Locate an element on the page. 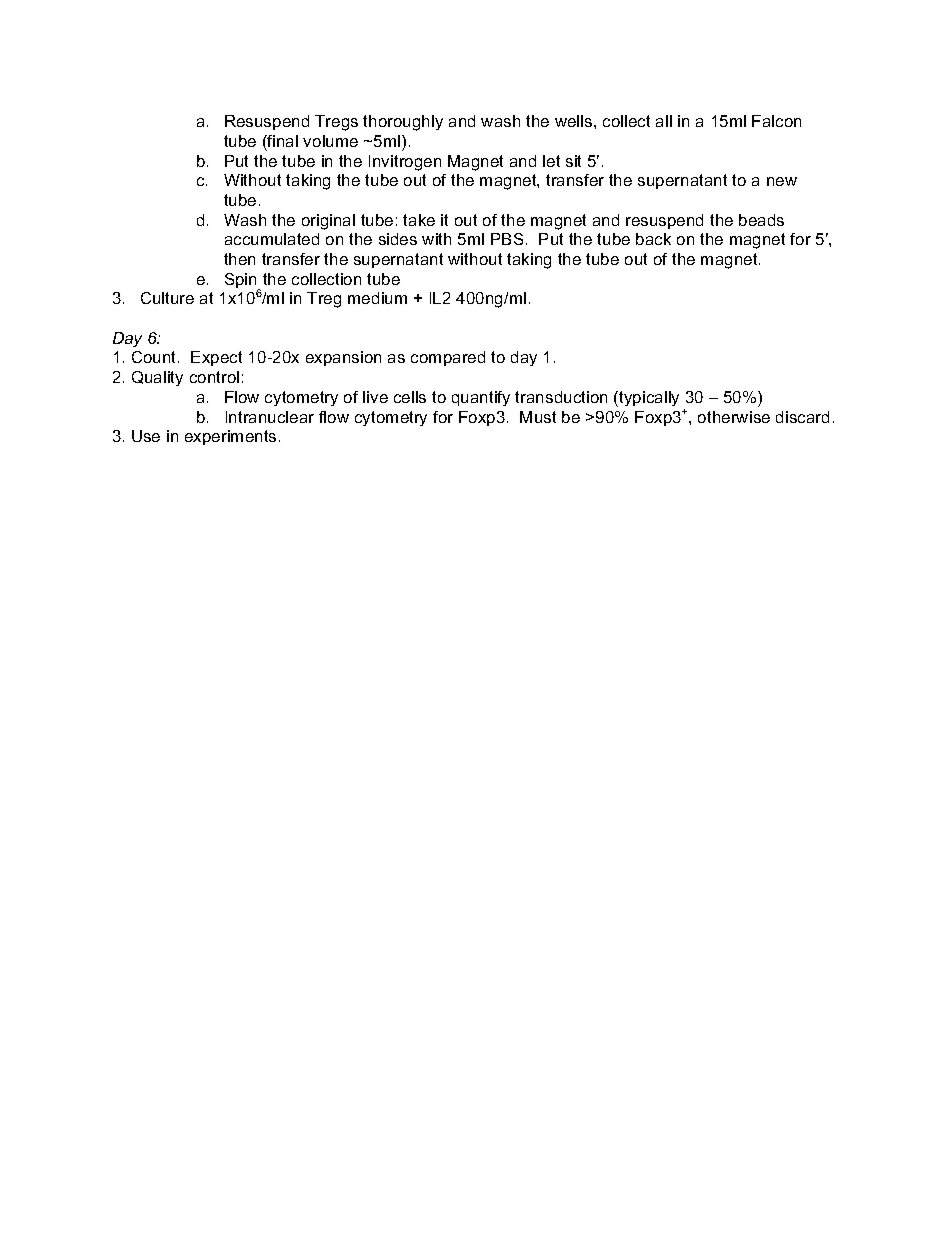  experiments is located at coordinates (230, 437).
